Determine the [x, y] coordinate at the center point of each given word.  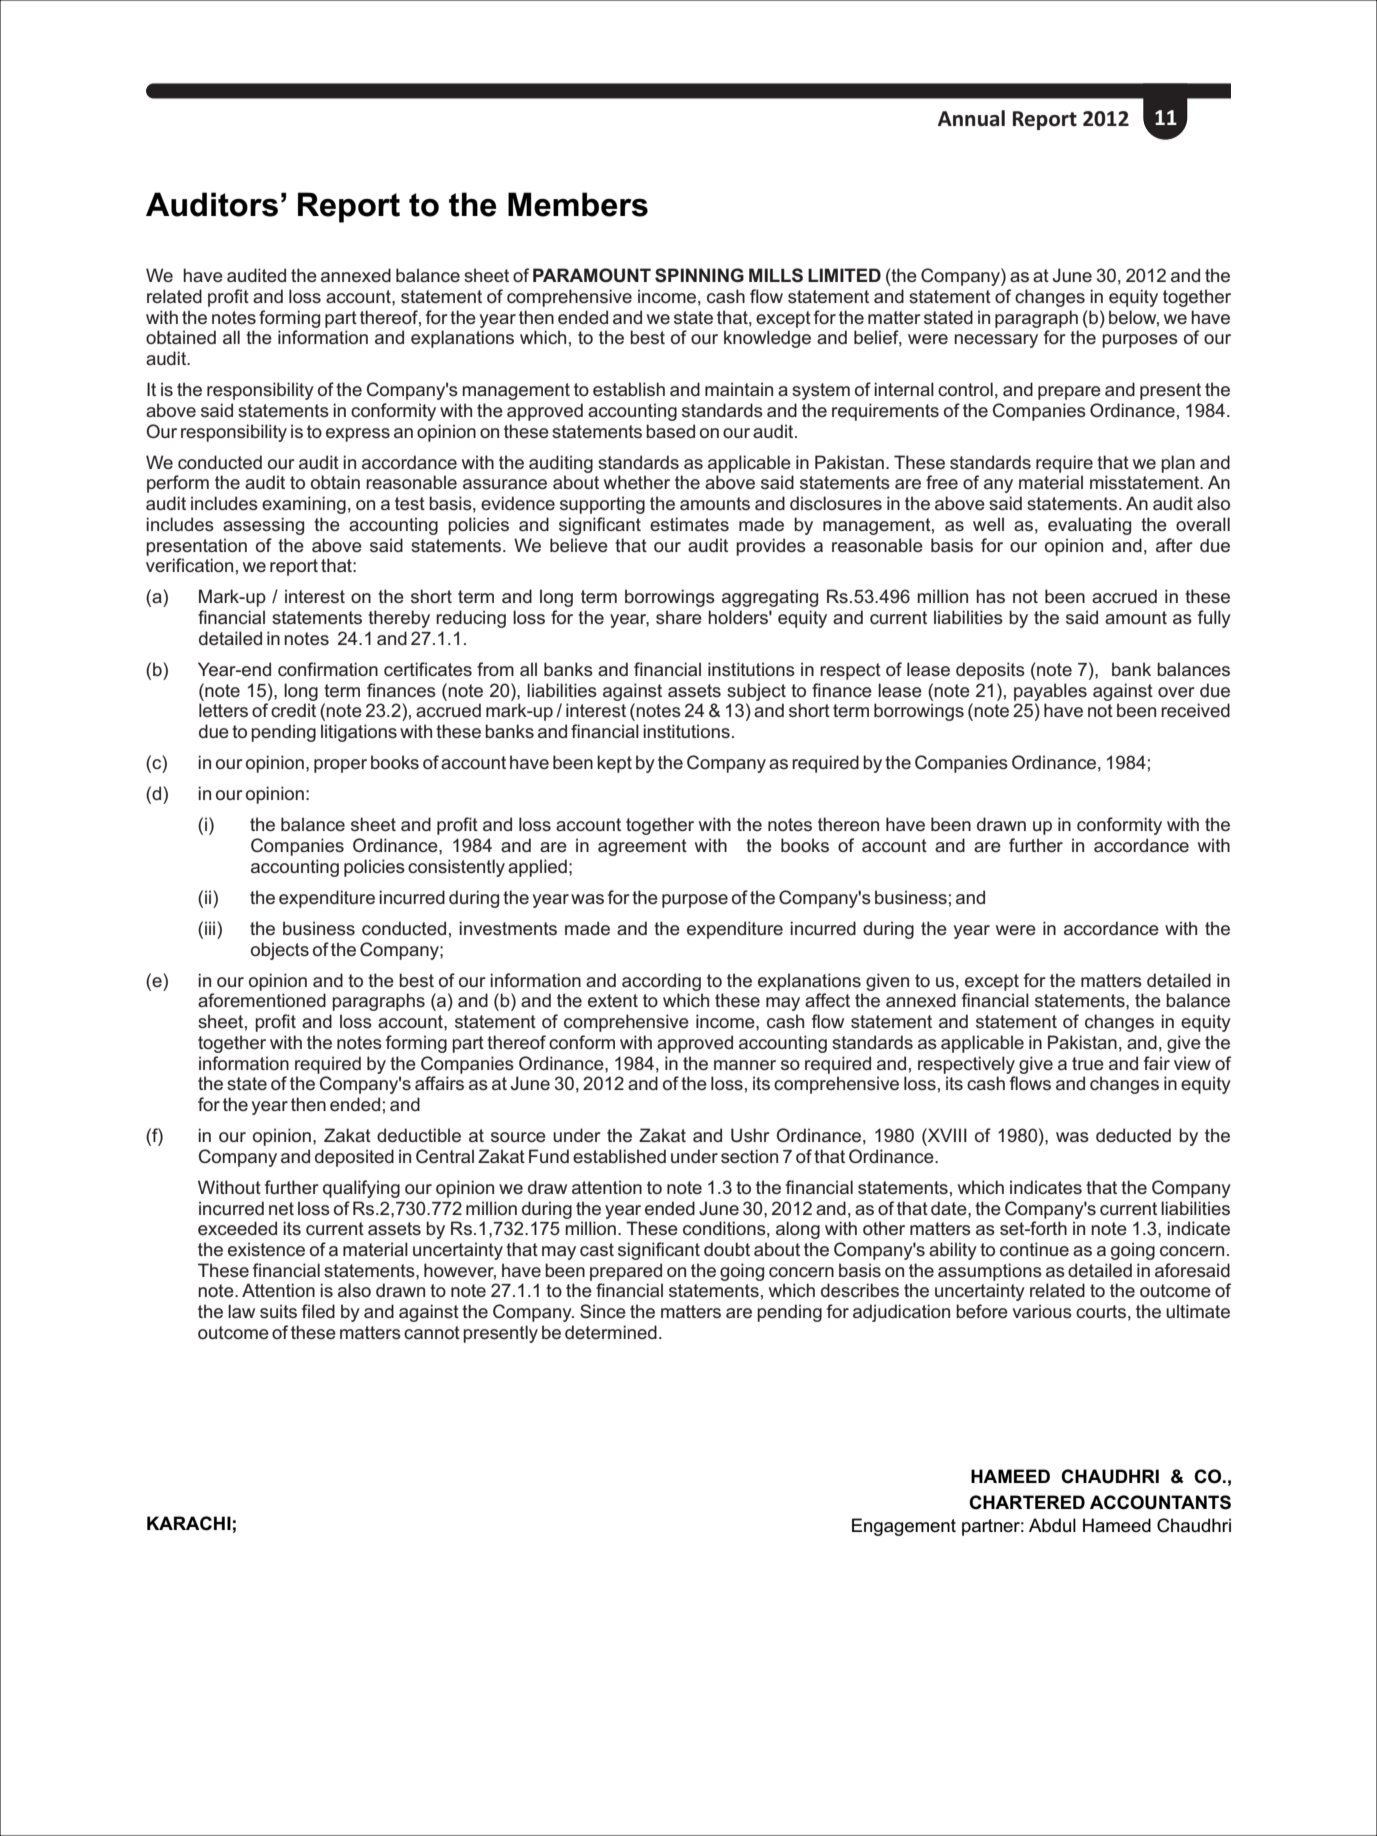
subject [756, 692]
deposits [990, 671]
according [661, 982]
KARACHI [189, 1523]
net [281, 1208]
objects [280, 951]
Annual [971, 118]
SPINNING [699, 275]
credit [293, 710]
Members [578, 204]
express [358, 435]
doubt [727, 1249]
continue [1034, 1249]
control [965, 389]
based [670, 431]
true [1088, 1063]
